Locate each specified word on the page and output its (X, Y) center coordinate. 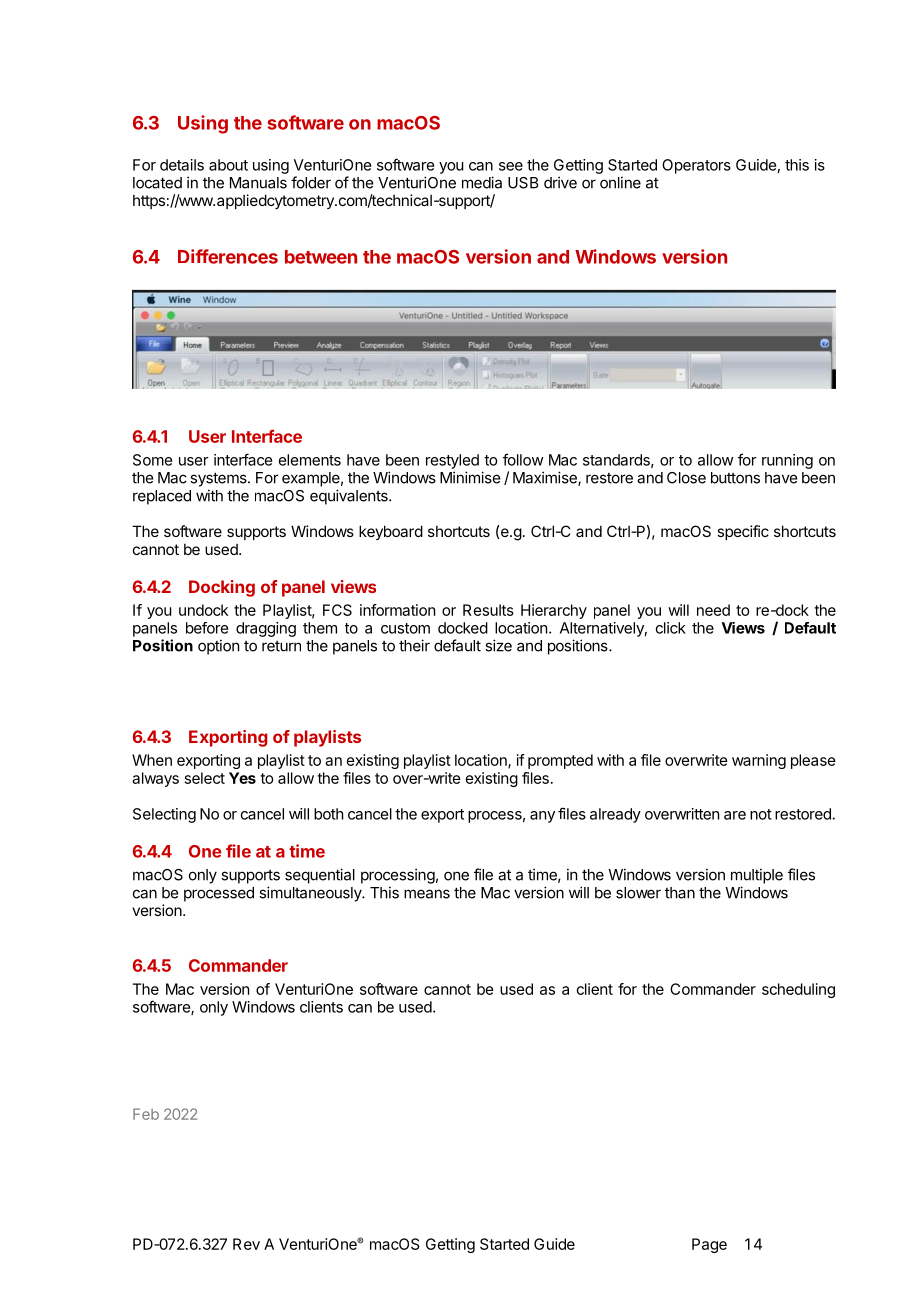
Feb (146, 1114)
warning (759, 761)
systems (219, 479)
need (713, 610)
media (482, 182)
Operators (696, 166)
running (787, 461)
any (542, 817)
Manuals (258, 183)
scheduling (798, 990)
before (207, 628)
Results (488, 610)
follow (523, 459)
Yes (242, 778)
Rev (246, 1244)
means (427, 894)
